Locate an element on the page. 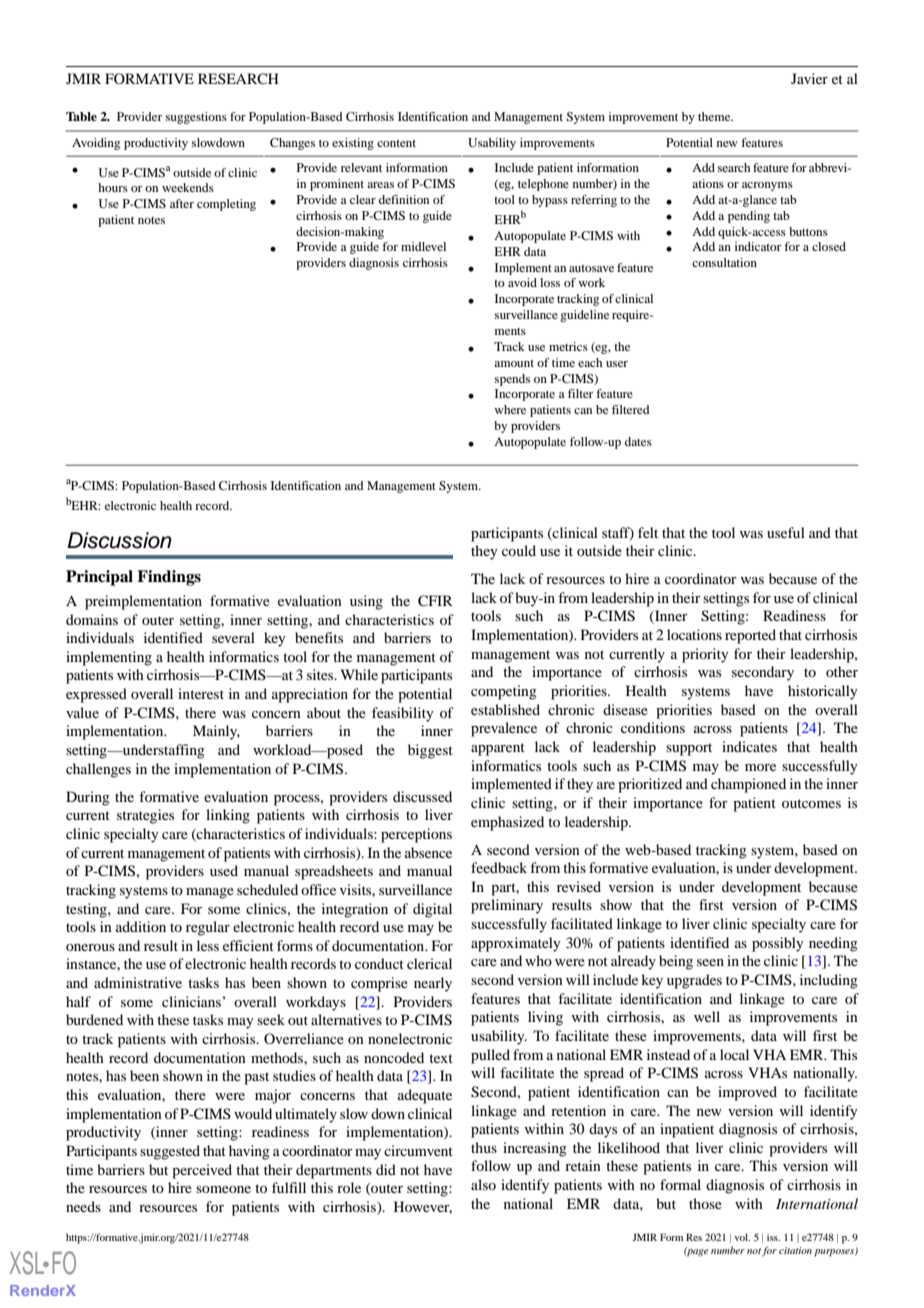 The image size is (924, 1308). suggestions is located at coordinates (196, 118).
